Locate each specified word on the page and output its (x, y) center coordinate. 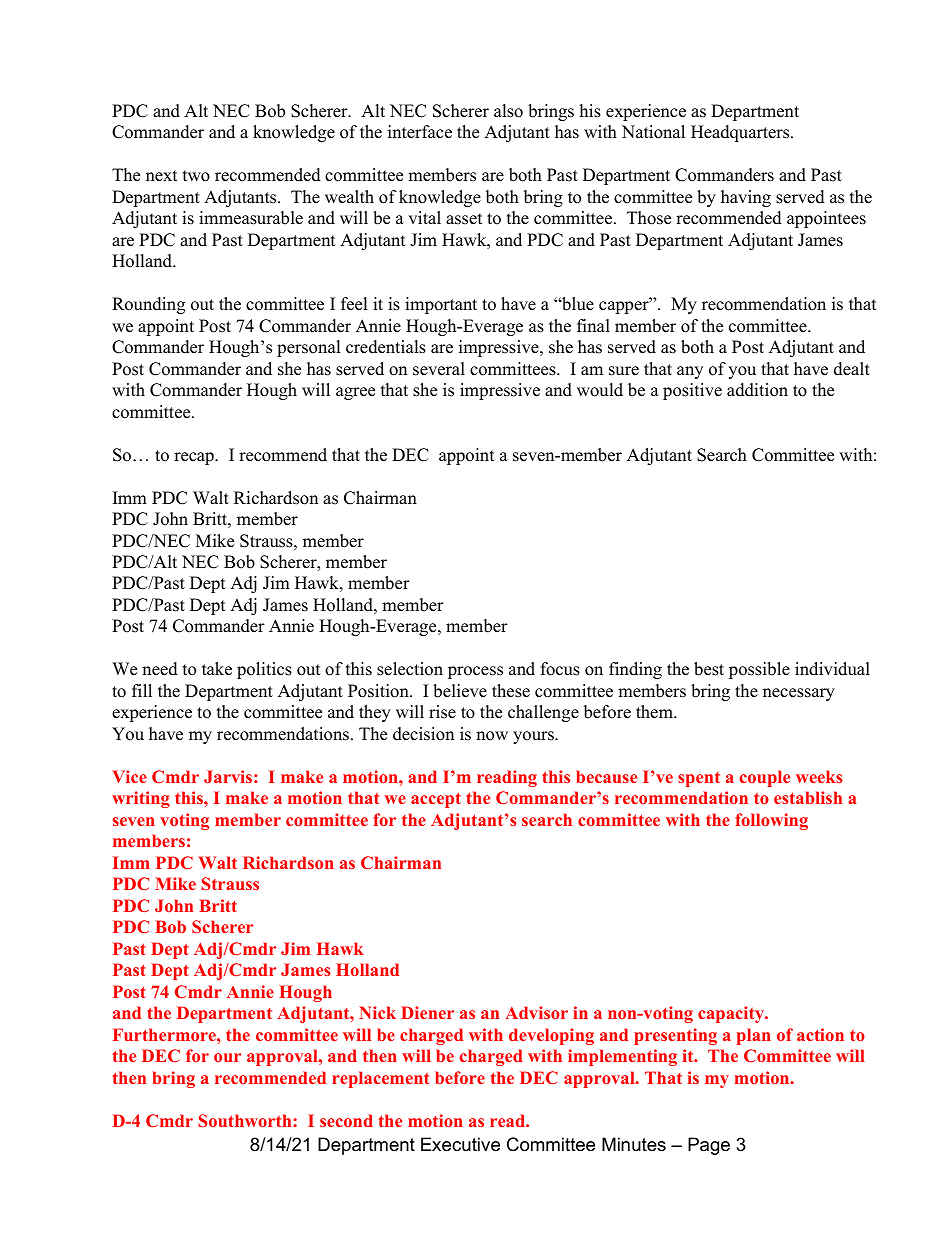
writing (141, 799)
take (217, 669)
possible (759, 670)
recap (195, 458)
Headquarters (741, 133)
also (508, 111)
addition (757, 390)
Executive (460, 1144)
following (771, 821)
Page (709, 1146)
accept (436, 800)
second (346, 1120)
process (475, 672)
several (439, 369)
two (196, 176)
